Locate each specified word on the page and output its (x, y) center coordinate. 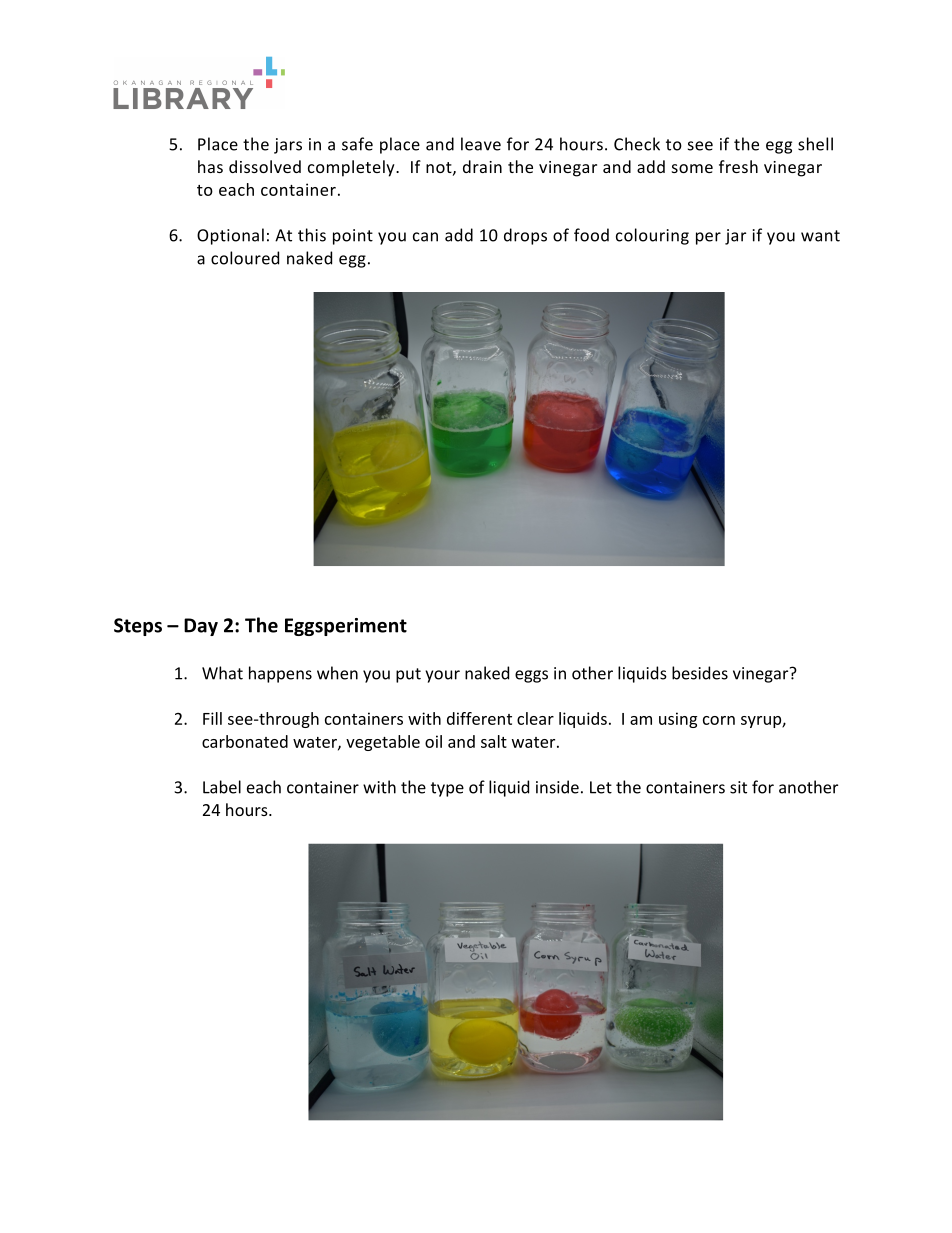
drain (482, 166)
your (442, 676)
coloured (245, 258)
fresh (738, 166)
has (210, 166)
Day (201, 627)
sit (738, 787)
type (447, 789)
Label (222, 787)
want (820, 236)
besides (700, 673)
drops (525, 236)
